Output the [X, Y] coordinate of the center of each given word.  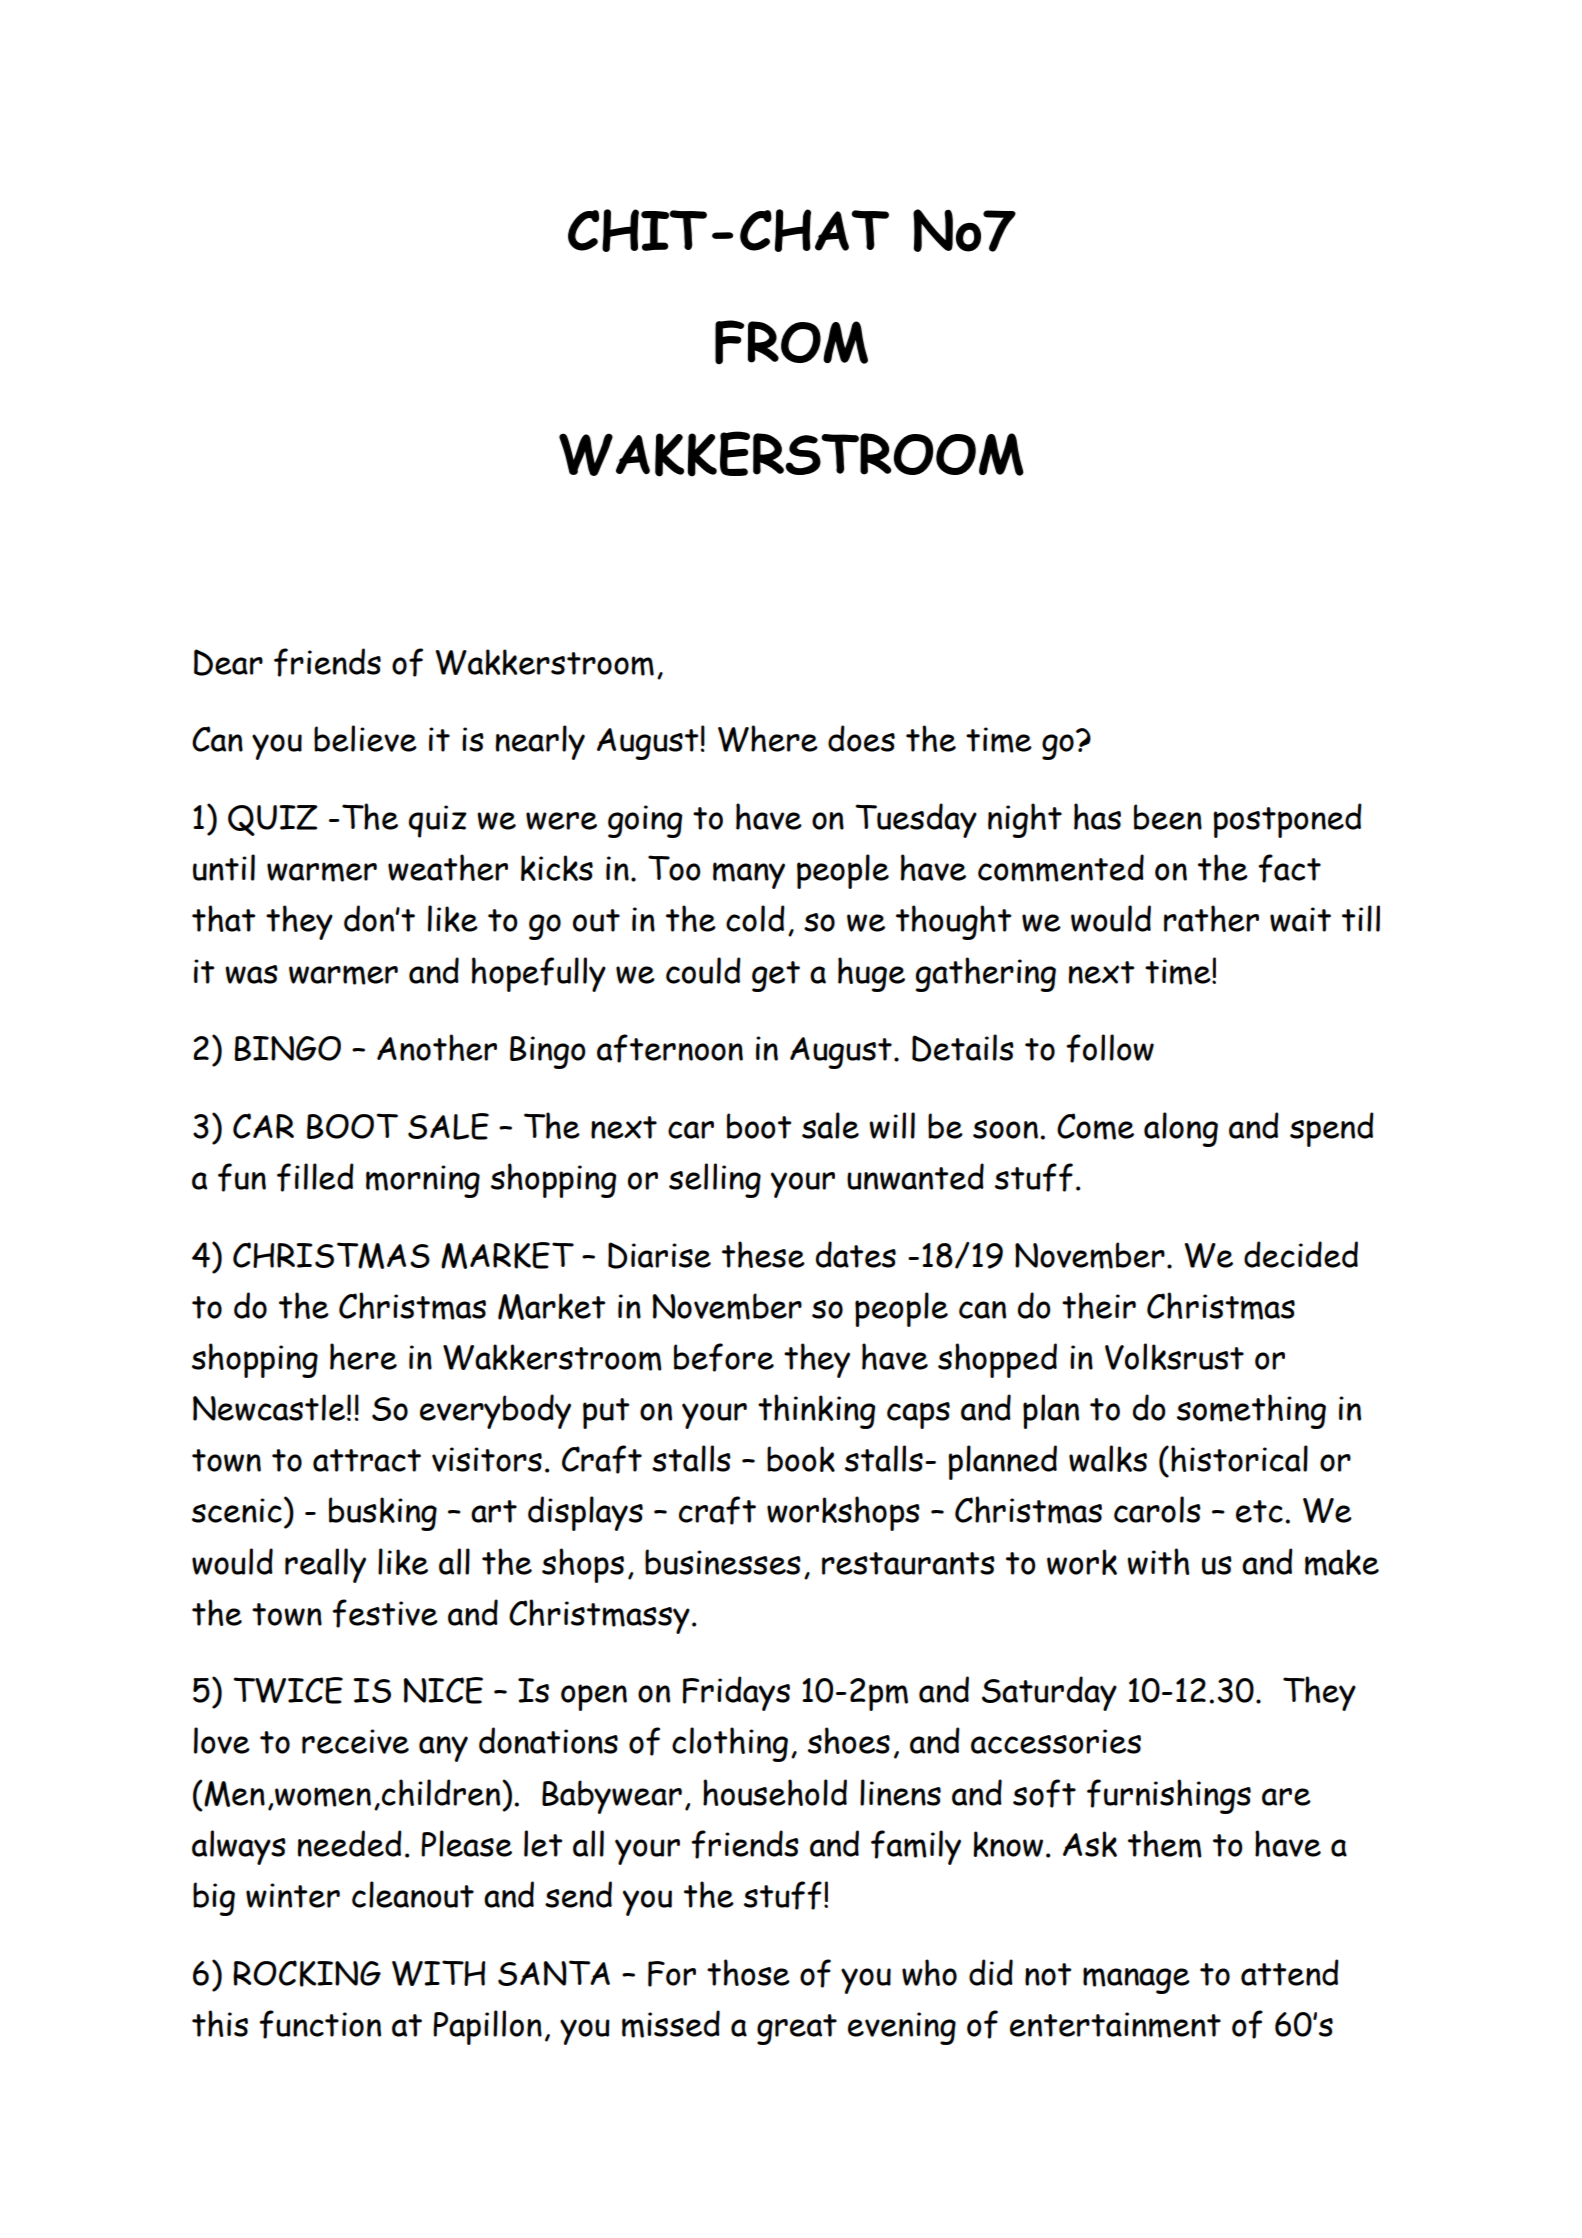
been [1168, 817]
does [861, 738]
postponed [1287, 820]
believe [365, 738]
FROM [791, 342]
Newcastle [269, 1407]
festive [385, 1613]
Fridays [736, 1693]
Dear [228, 662]
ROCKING [307, 1973]
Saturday [1049, 1693]
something [1251, 1411]
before [724, 1357]
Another [437, 1047]
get [776, 976]
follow [1110, 1048]
